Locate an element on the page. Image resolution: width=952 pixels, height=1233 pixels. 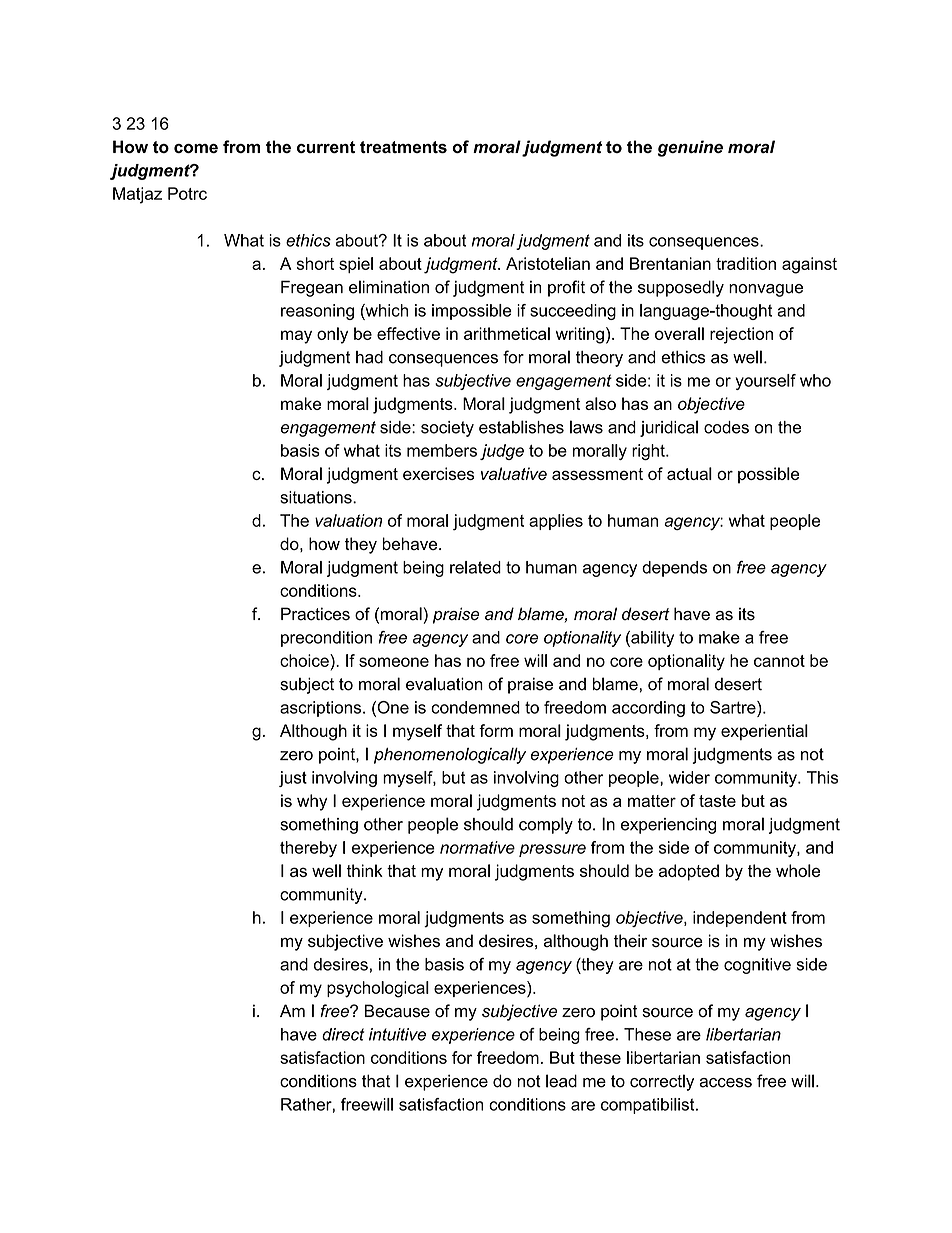
rejection is located at coordinates (741, 335).
